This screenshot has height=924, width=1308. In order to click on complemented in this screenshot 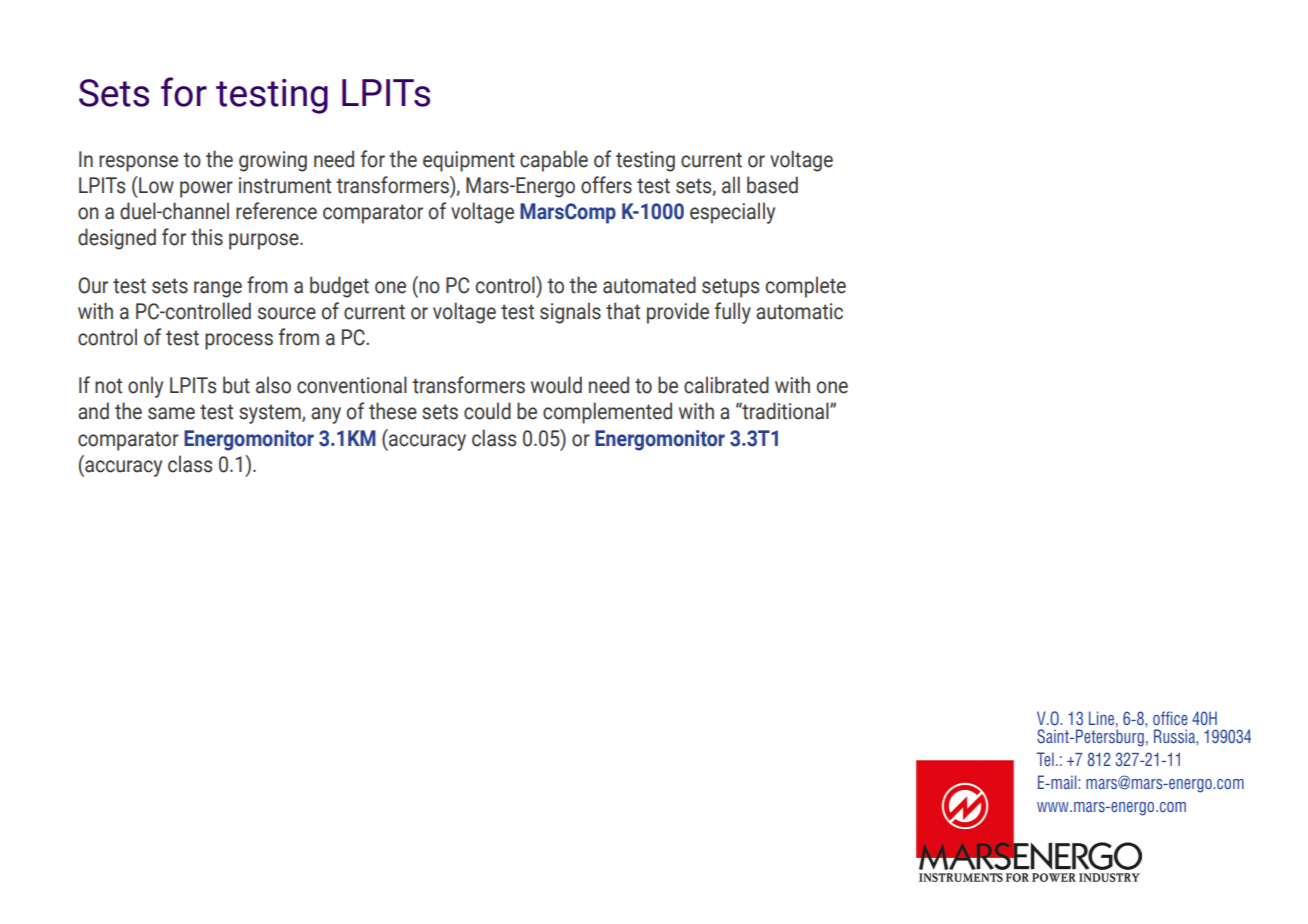, I will do `click(607, 413)`.
